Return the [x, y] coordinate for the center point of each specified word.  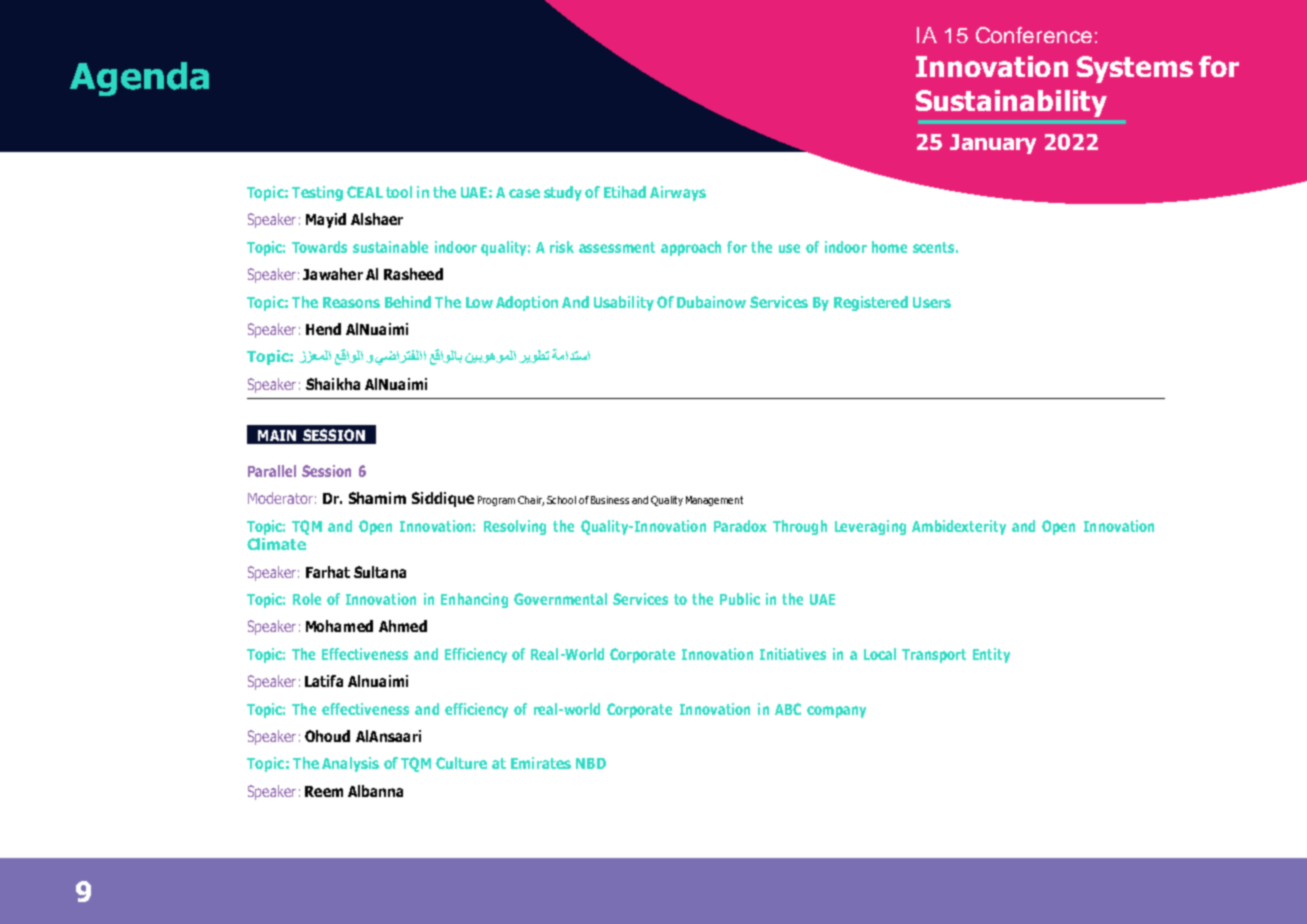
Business [610, 500]
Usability [624, 303]
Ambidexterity [959, 527]
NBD [591, 763]
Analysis [350, 764]
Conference [1034, 35]
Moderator [280, 498]
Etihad [625, 192]
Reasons [351, 302]
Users [932, 302]
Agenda [139, 79]
